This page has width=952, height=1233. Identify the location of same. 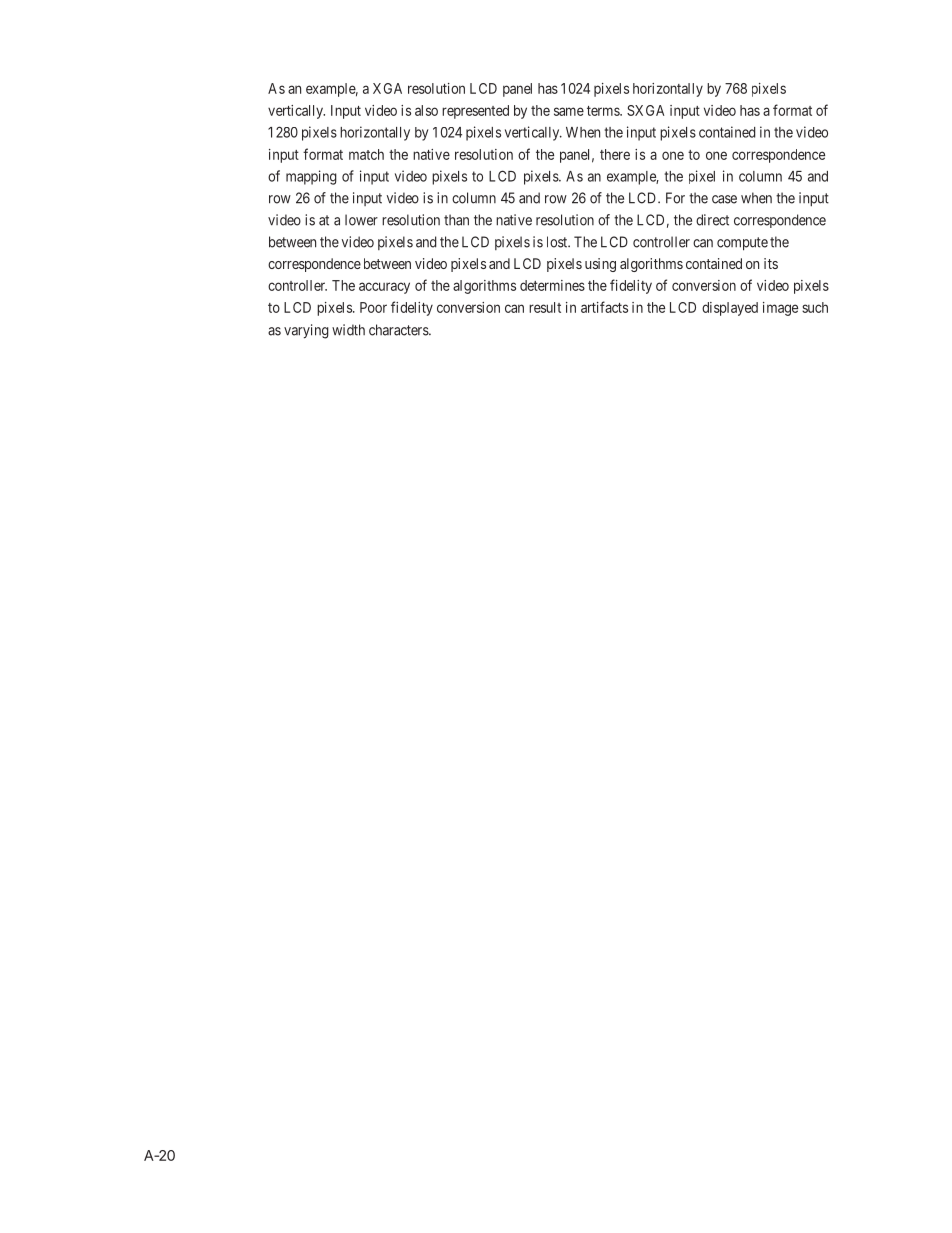
(569, 111).
